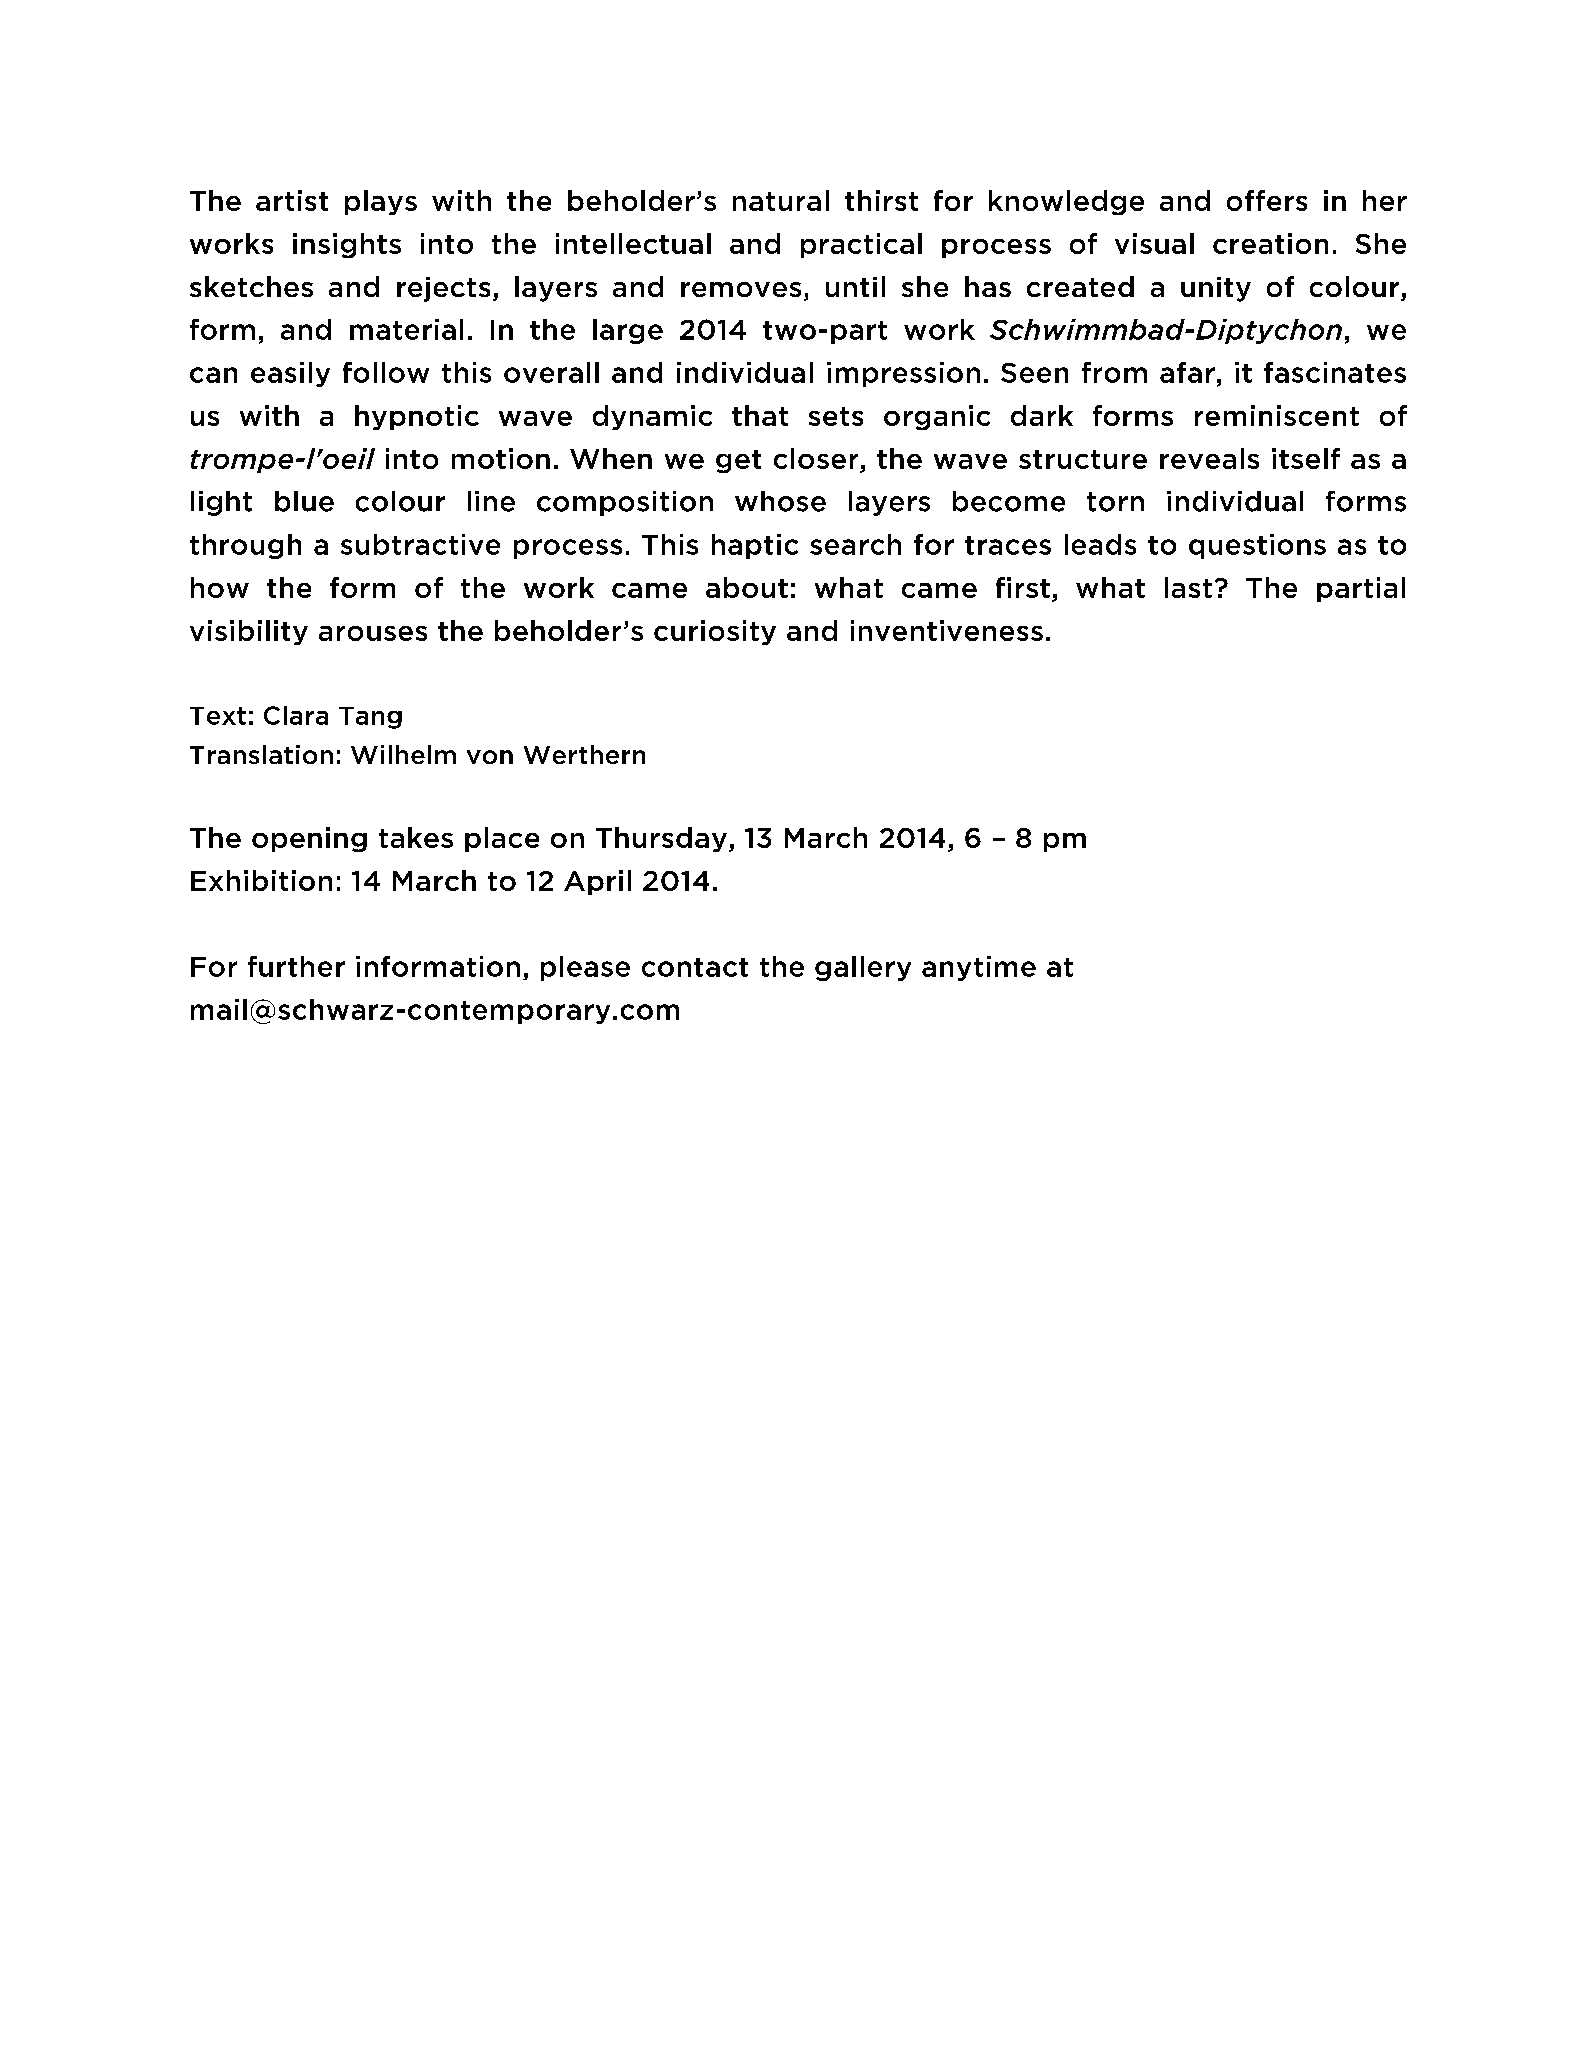  Describe the element at coordinates (220, 587) in the page. I see `how` at that location.
